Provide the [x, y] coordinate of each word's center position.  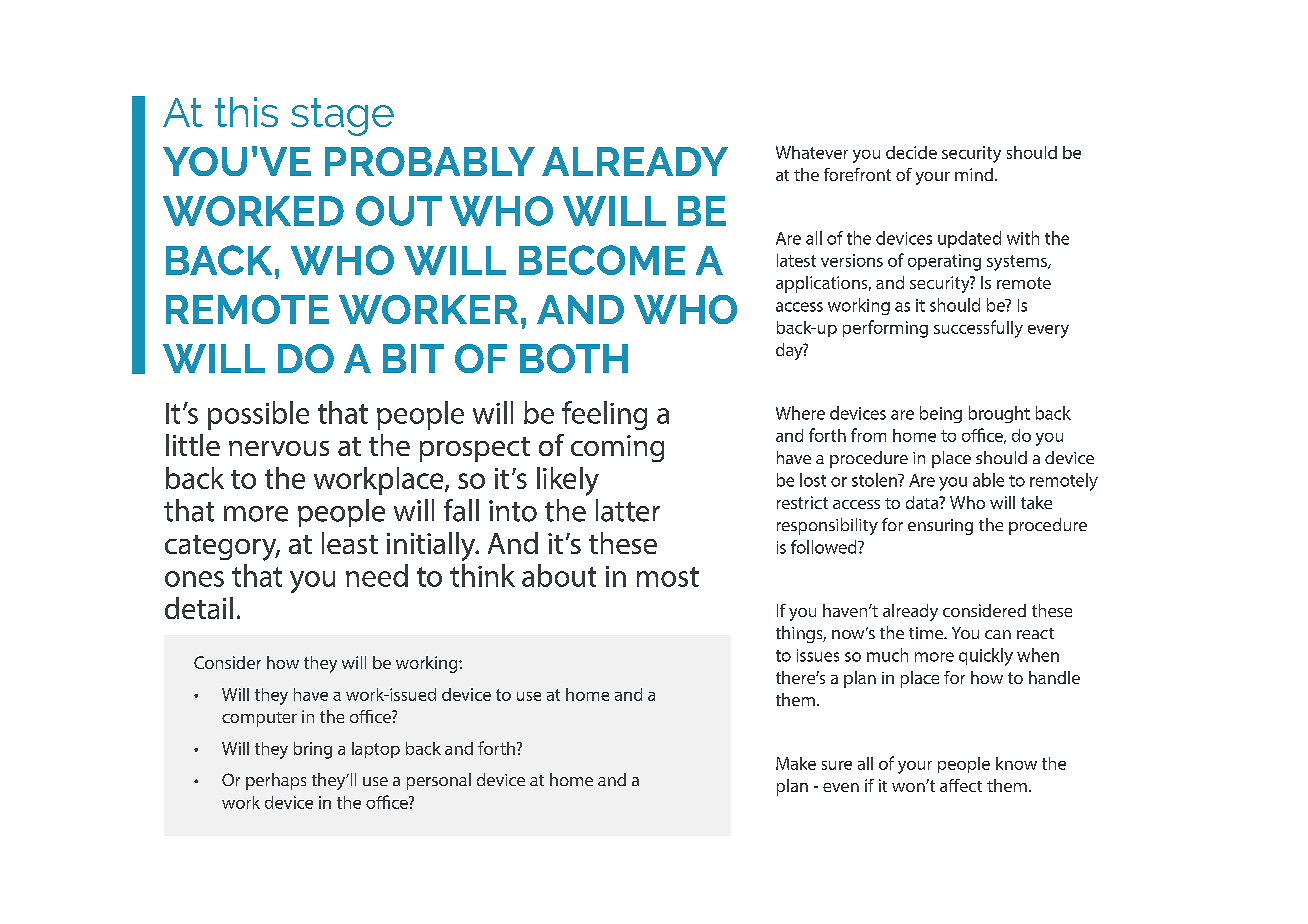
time [927, 633]
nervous [279, 448]
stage [342, 117]
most [668, 577]
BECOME [602, 260]
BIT [413, 358]
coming [617, 448]
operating [944, 262]
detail [199, 608]
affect [961, 785]
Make [796, 763]
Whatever [812, 152]
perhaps [276, 781]
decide [911, 152]
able [988, 480]
